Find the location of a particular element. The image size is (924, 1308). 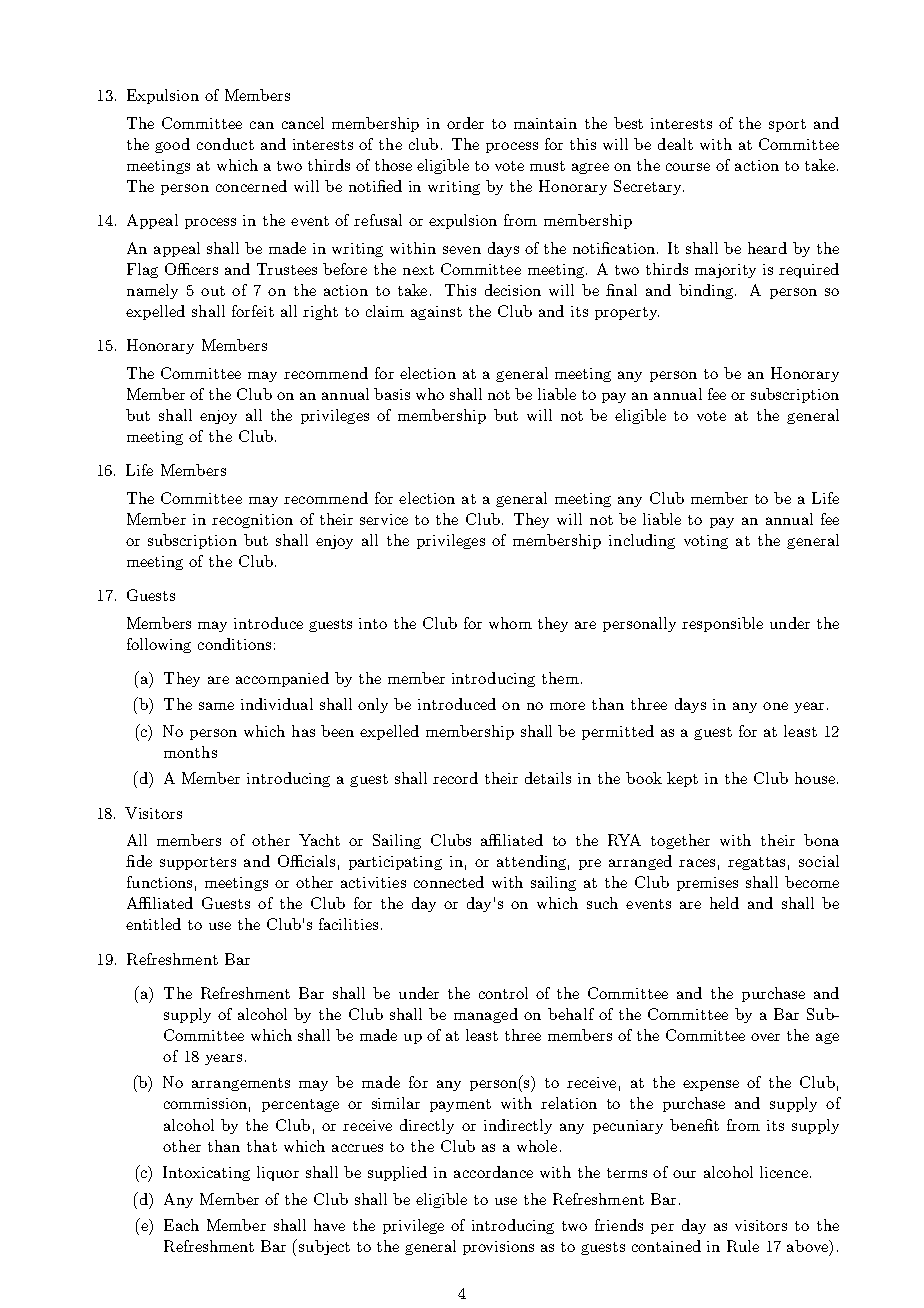

voting is located at coordinates (706, 542).
